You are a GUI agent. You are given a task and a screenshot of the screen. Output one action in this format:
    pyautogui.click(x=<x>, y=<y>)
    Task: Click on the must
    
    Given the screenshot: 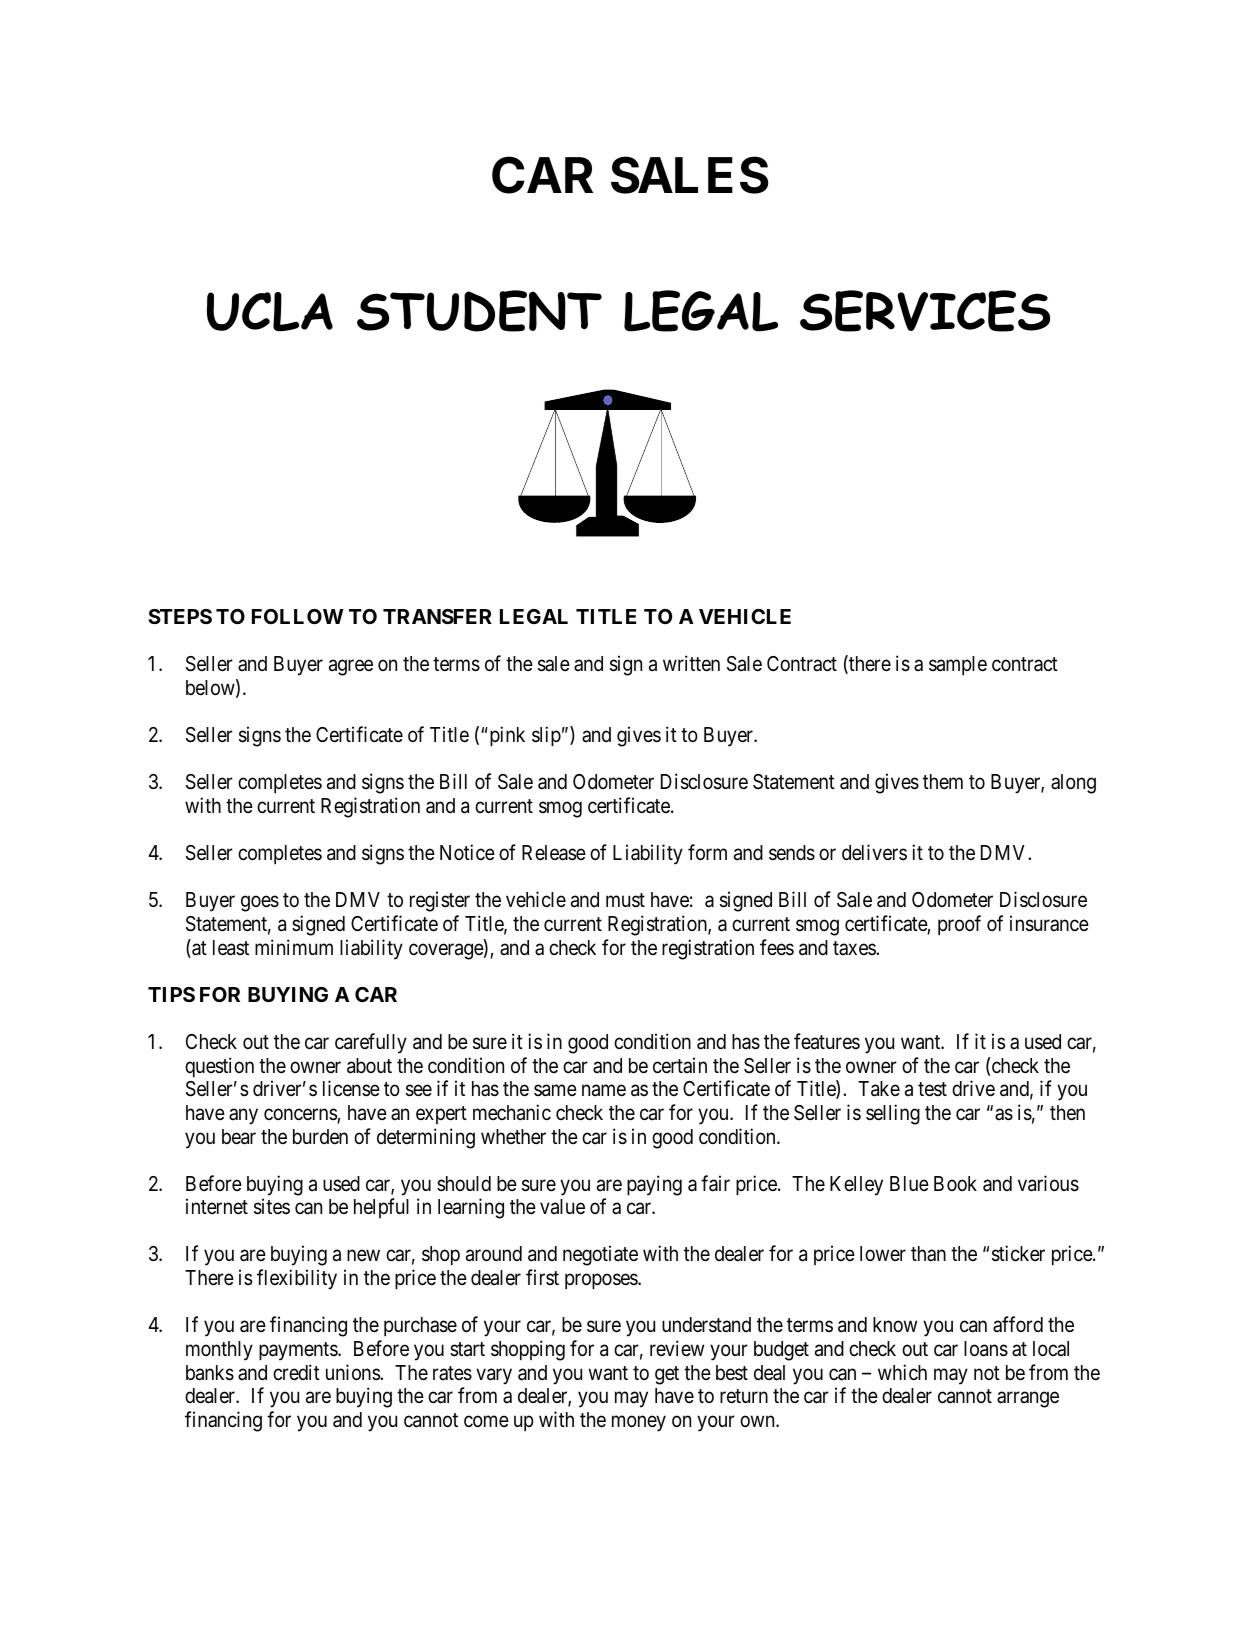 What is the action you would take?
    pyautogui.click(x=625, y=900)
